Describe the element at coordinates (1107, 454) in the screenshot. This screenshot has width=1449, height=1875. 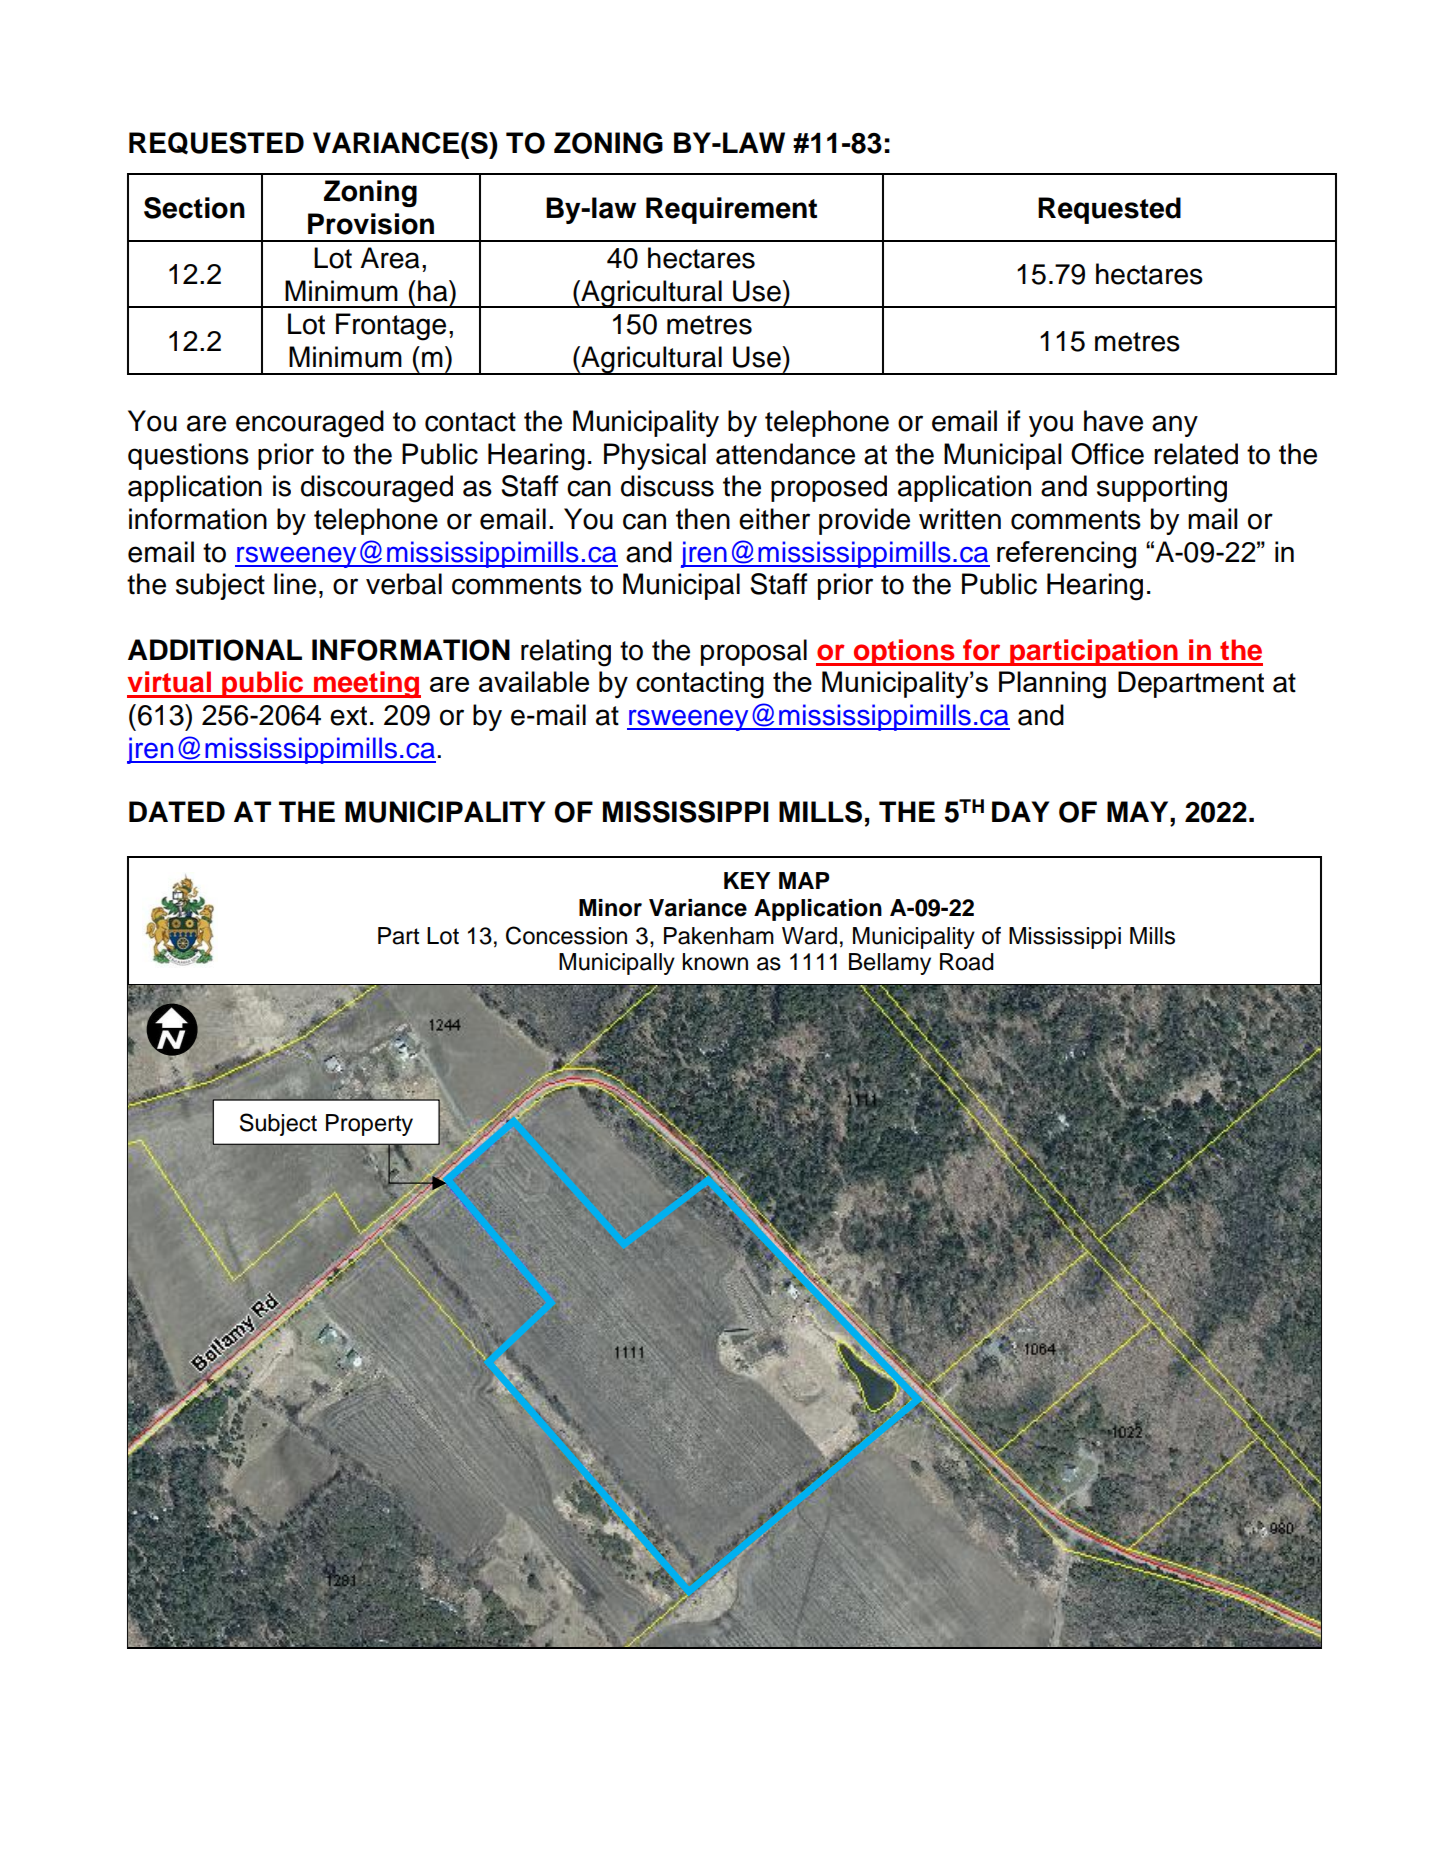
I see `Office` at that location.
